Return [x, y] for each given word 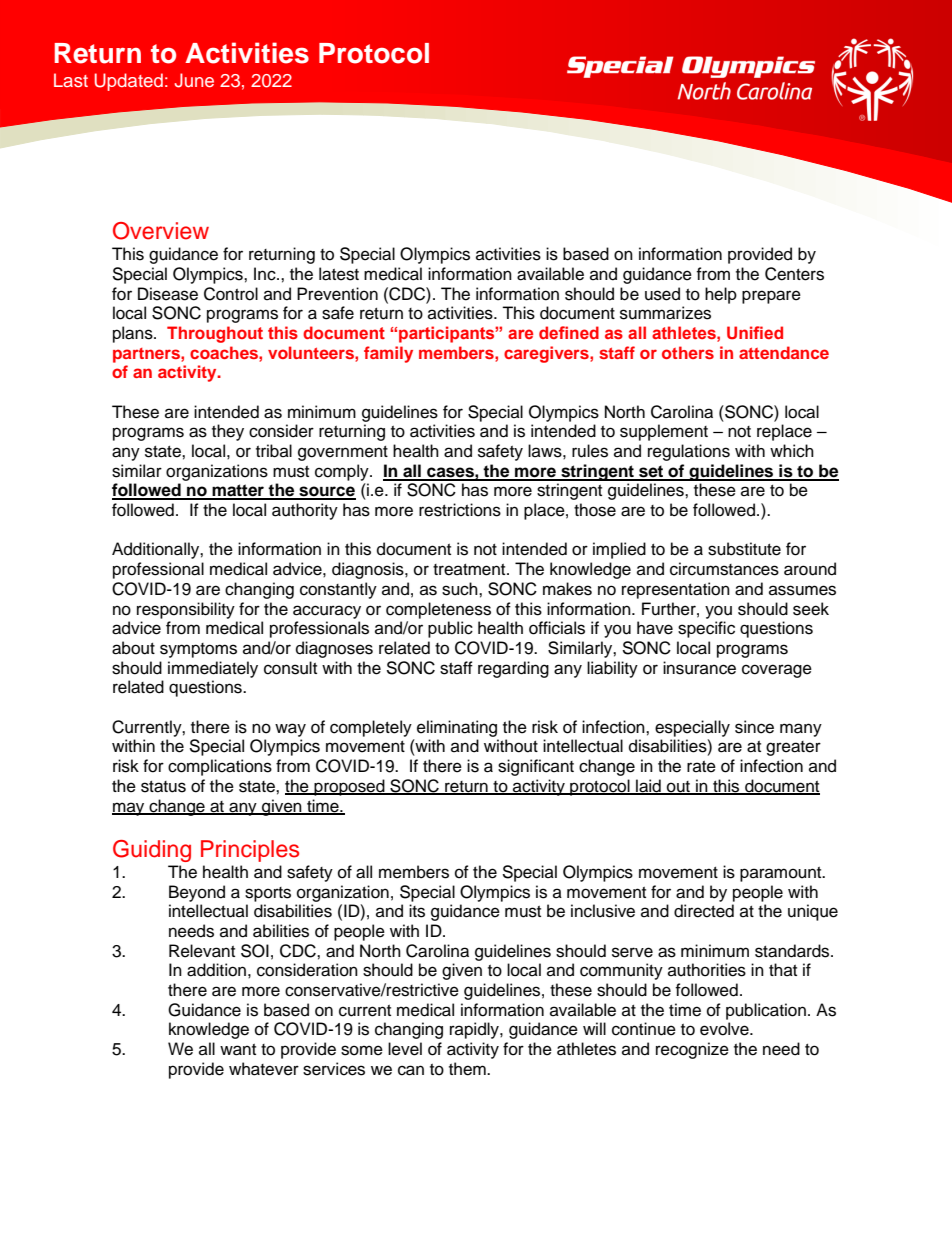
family [388, 354]
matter [238, 491]
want [238, 1050]
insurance [699, 668]
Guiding [152, 851]
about [133, 648]
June [194, 80]
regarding [513, 669]
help [721, 295]
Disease [168, 294]
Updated [129, 82]
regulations [689, 452]
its [417, 911]
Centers [794, 274]
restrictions [460, 510]
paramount [782, 874]
